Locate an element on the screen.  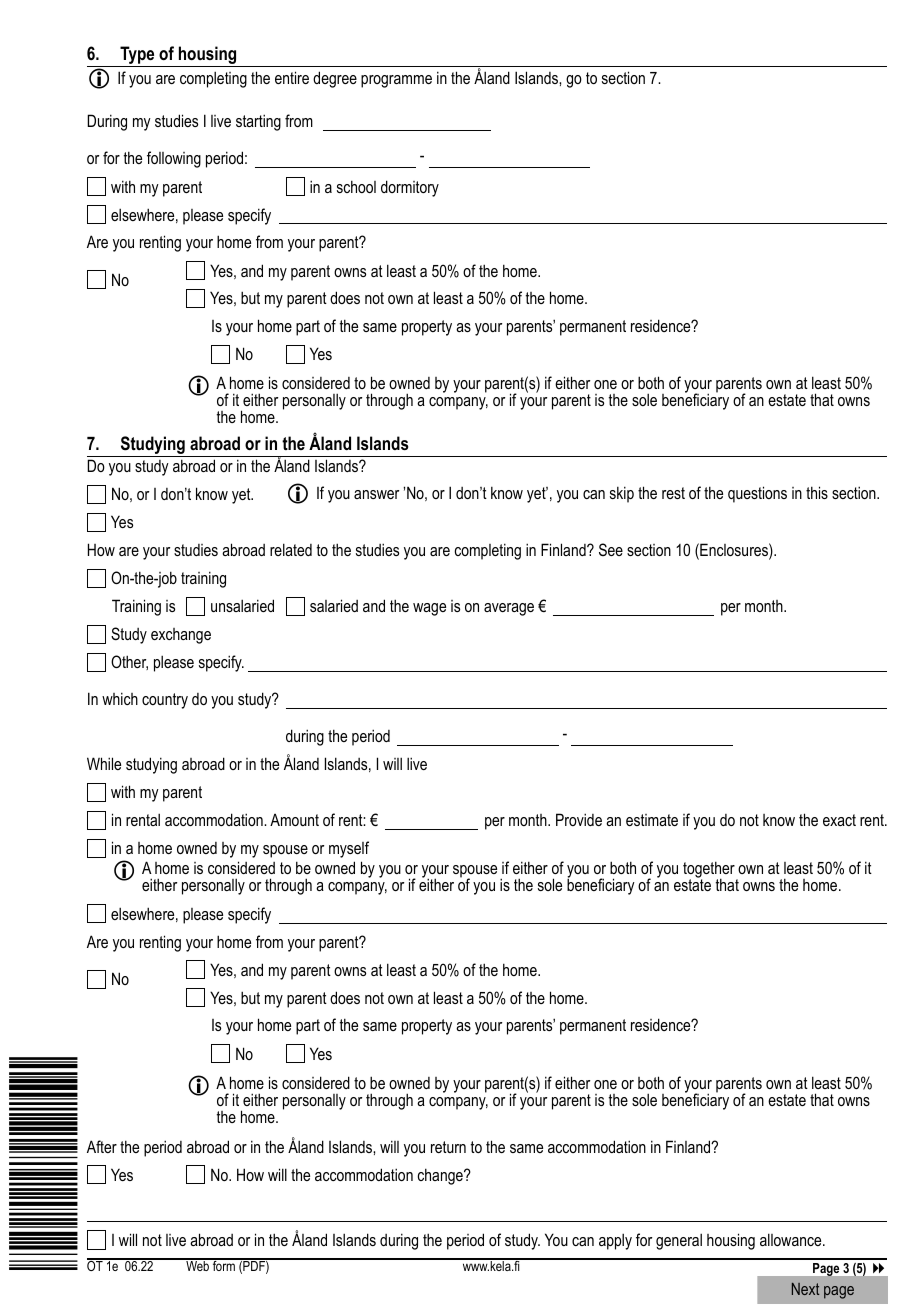
programme is located at coordinates (396, 81).
